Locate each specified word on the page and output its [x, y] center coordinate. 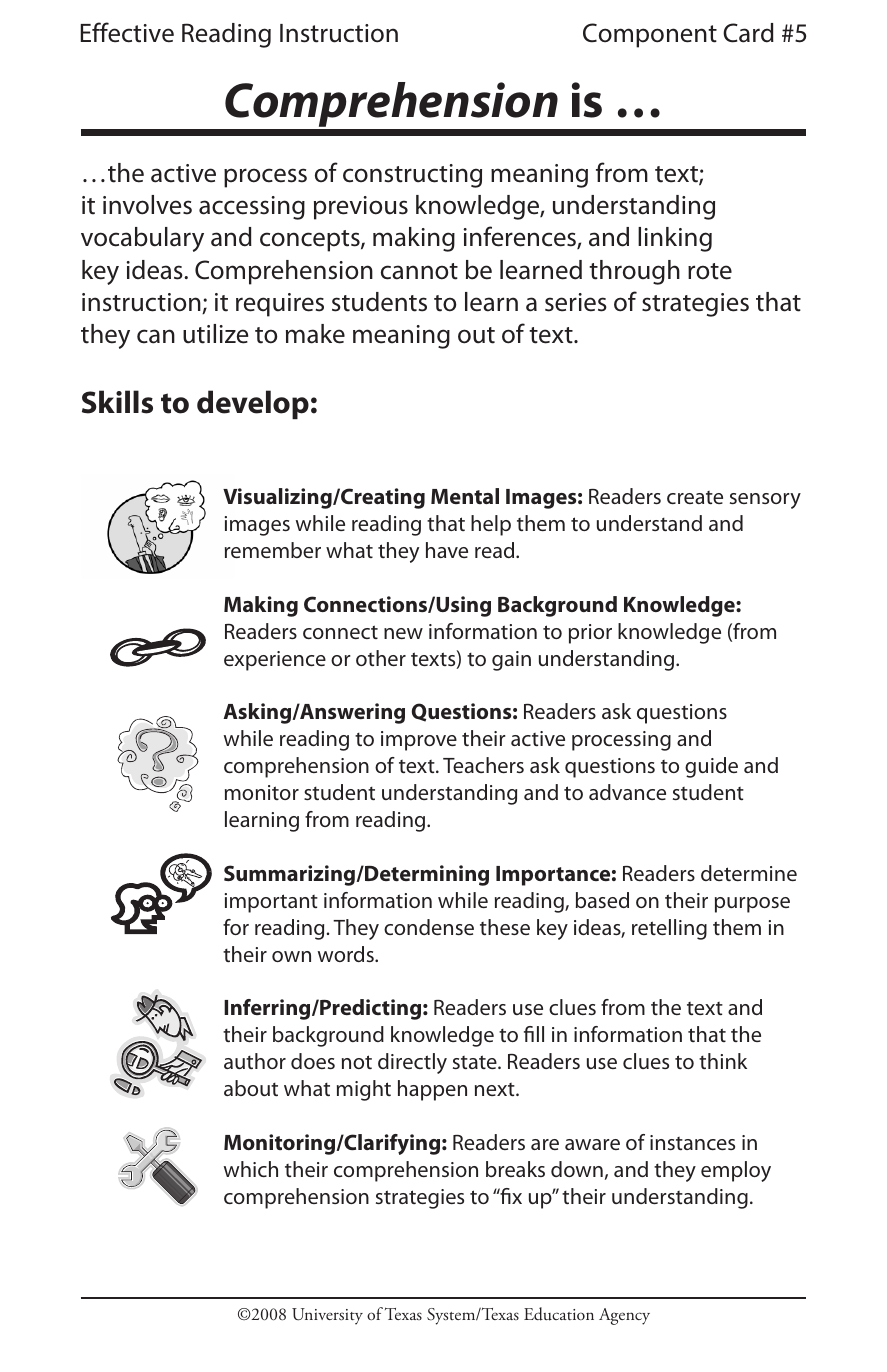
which [251, 1169]
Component [650, 35]
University [327, 1316]
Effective [127, 32]
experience [275, 661]
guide [711, 767]
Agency [624, 1316]
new [403, 633]
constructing [412, 176]
